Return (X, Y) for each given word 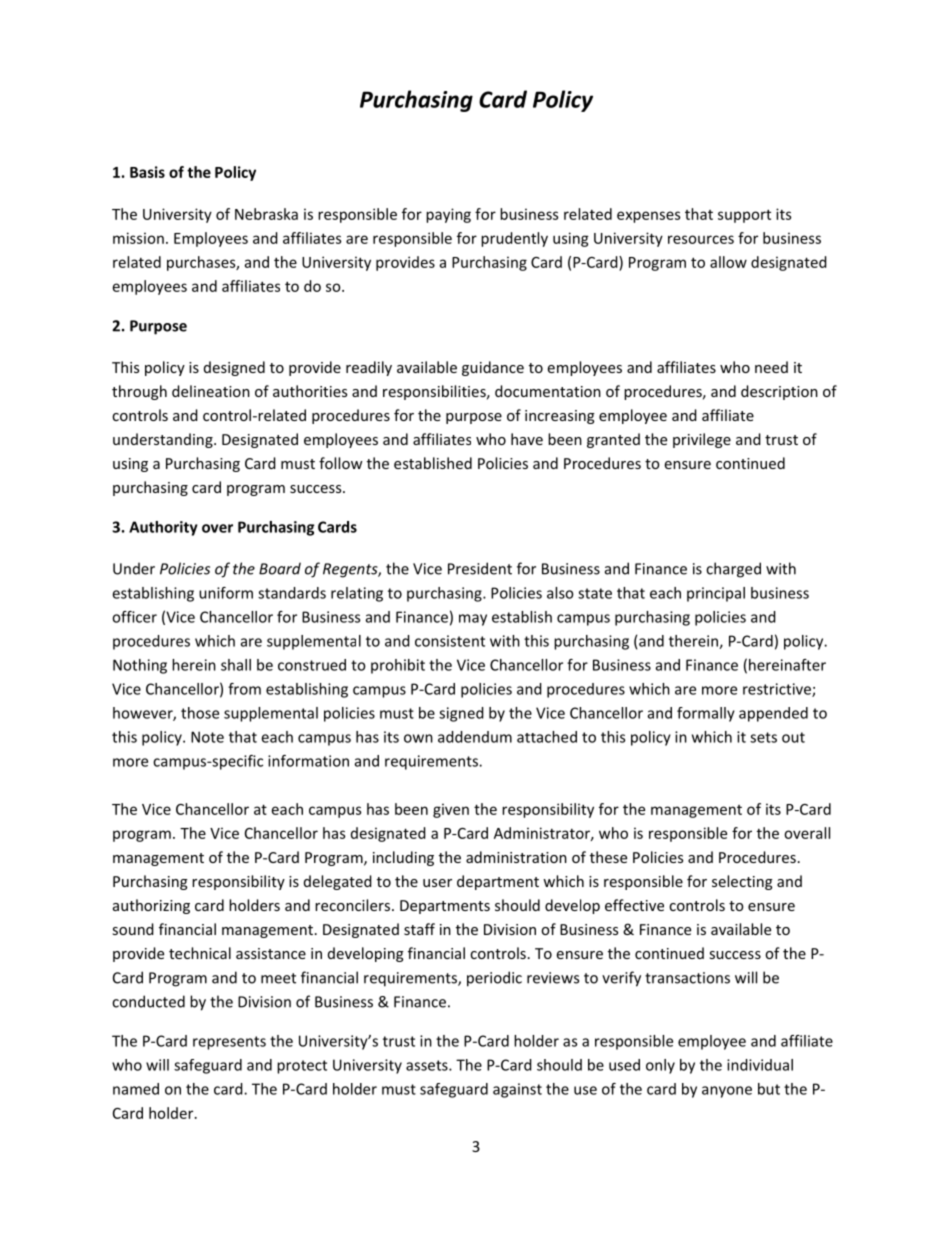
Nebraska (266, 214)
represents (229, 1043)
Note (207, 737)
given (451, 810)
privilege (702, 440)
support (744, 216)
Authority (163, 528)
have (527, 439)
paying (448, 215)
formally (706, 714)
